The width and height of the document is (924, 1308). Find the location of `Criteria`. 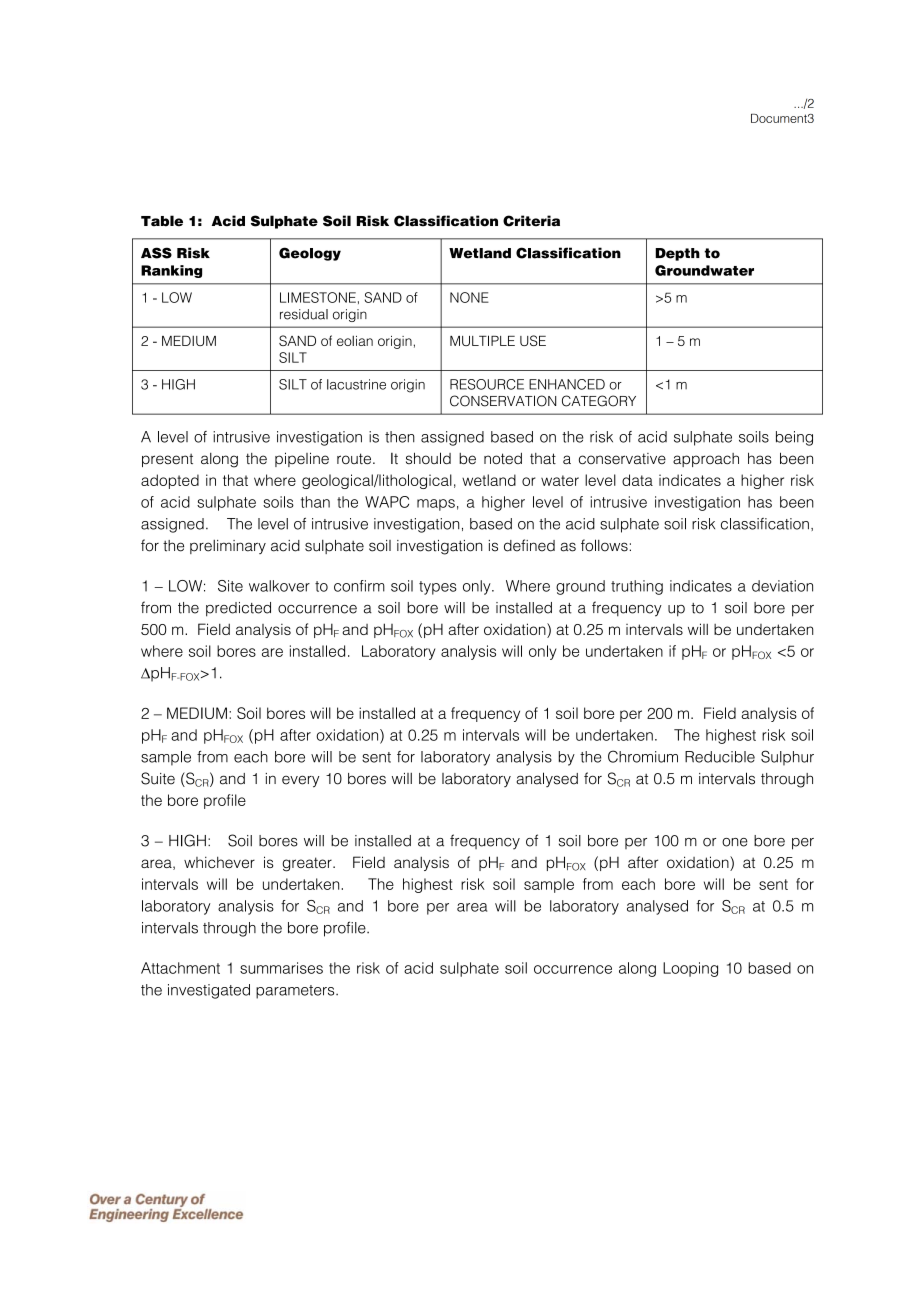

Criteria is located at coordinates (531, 221).
